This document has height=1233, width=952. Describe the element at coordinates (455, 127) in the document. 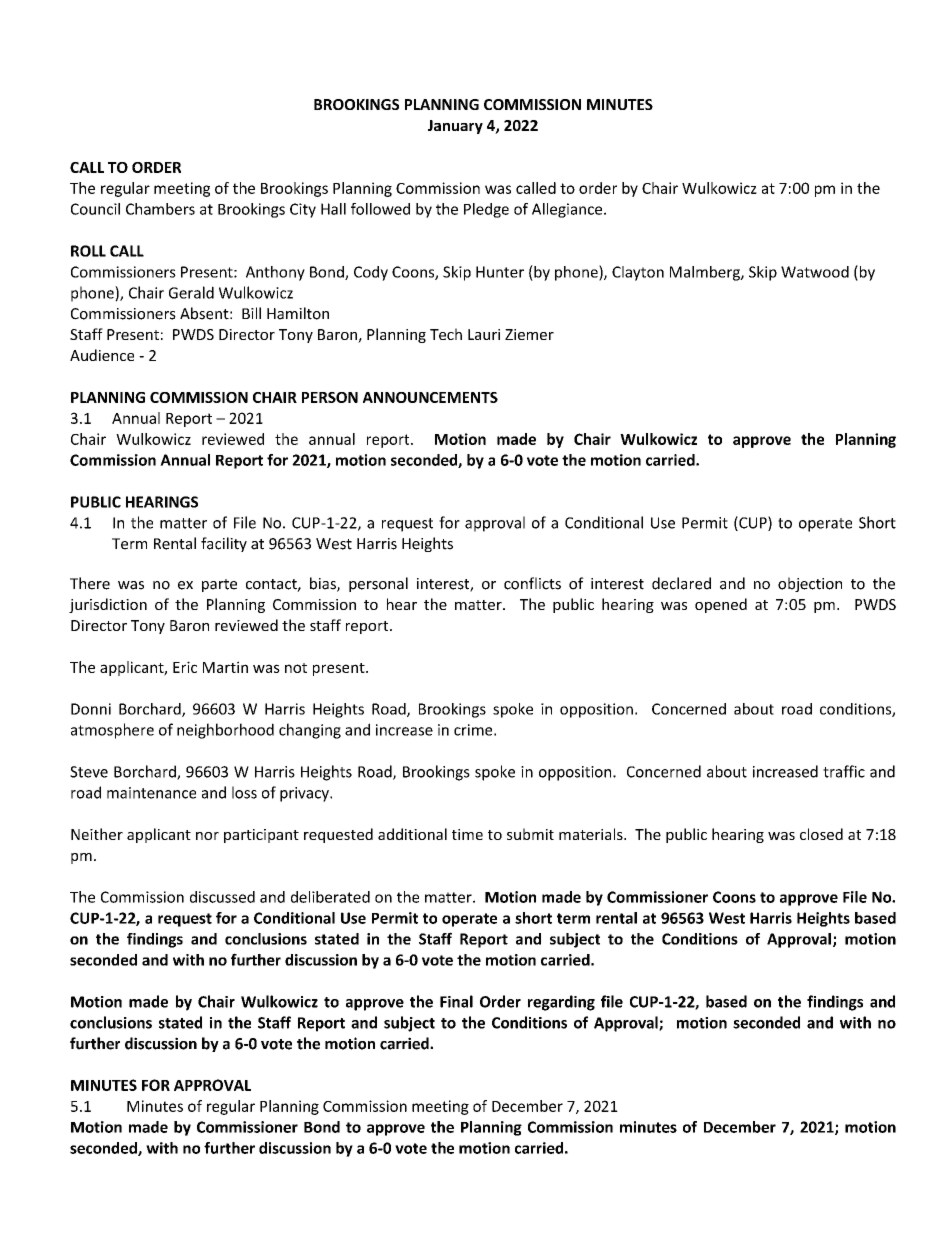

I see `January` at that location.
